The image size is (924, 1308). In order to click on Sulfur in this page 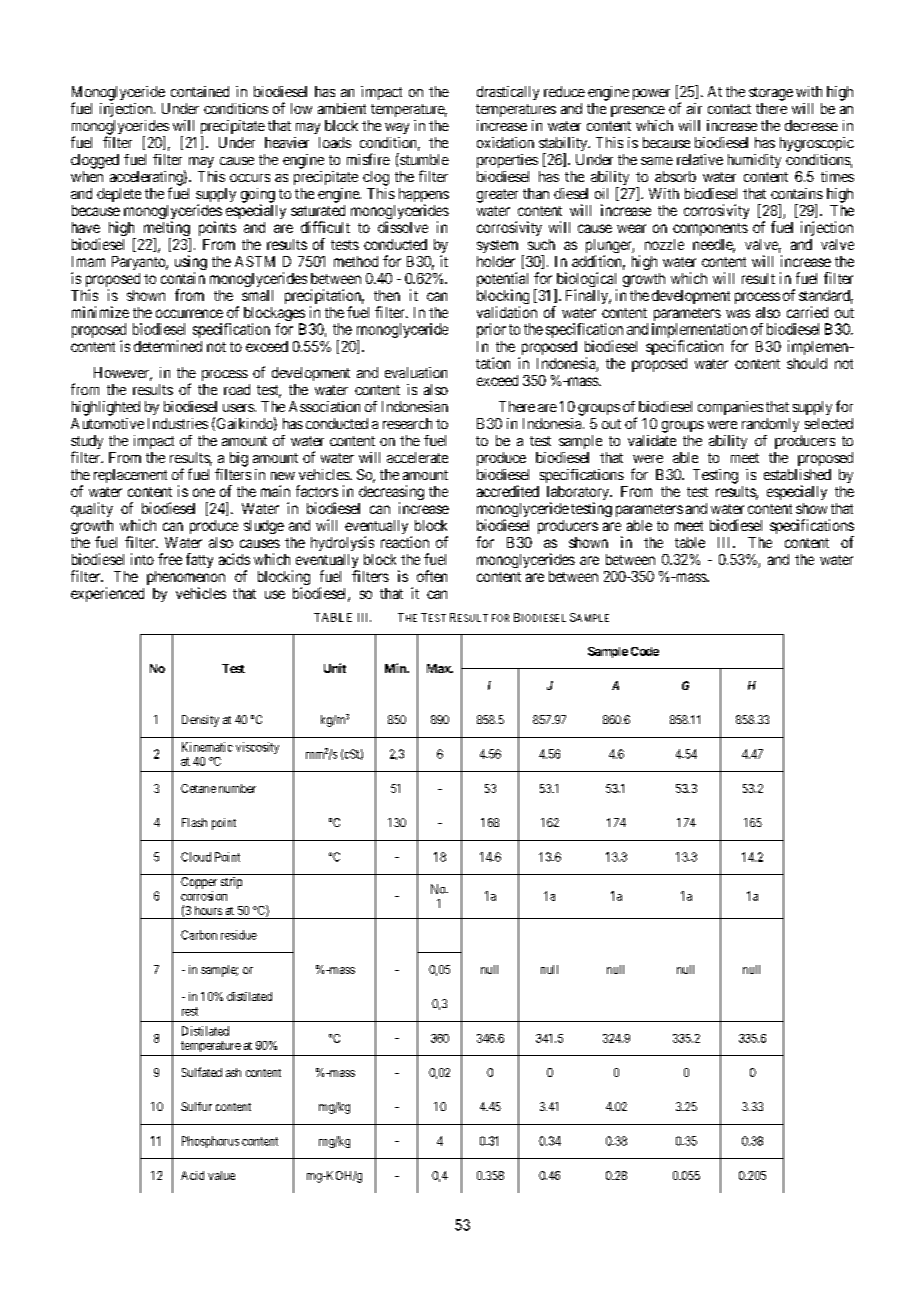, I will do `click(196, 1106)`.
